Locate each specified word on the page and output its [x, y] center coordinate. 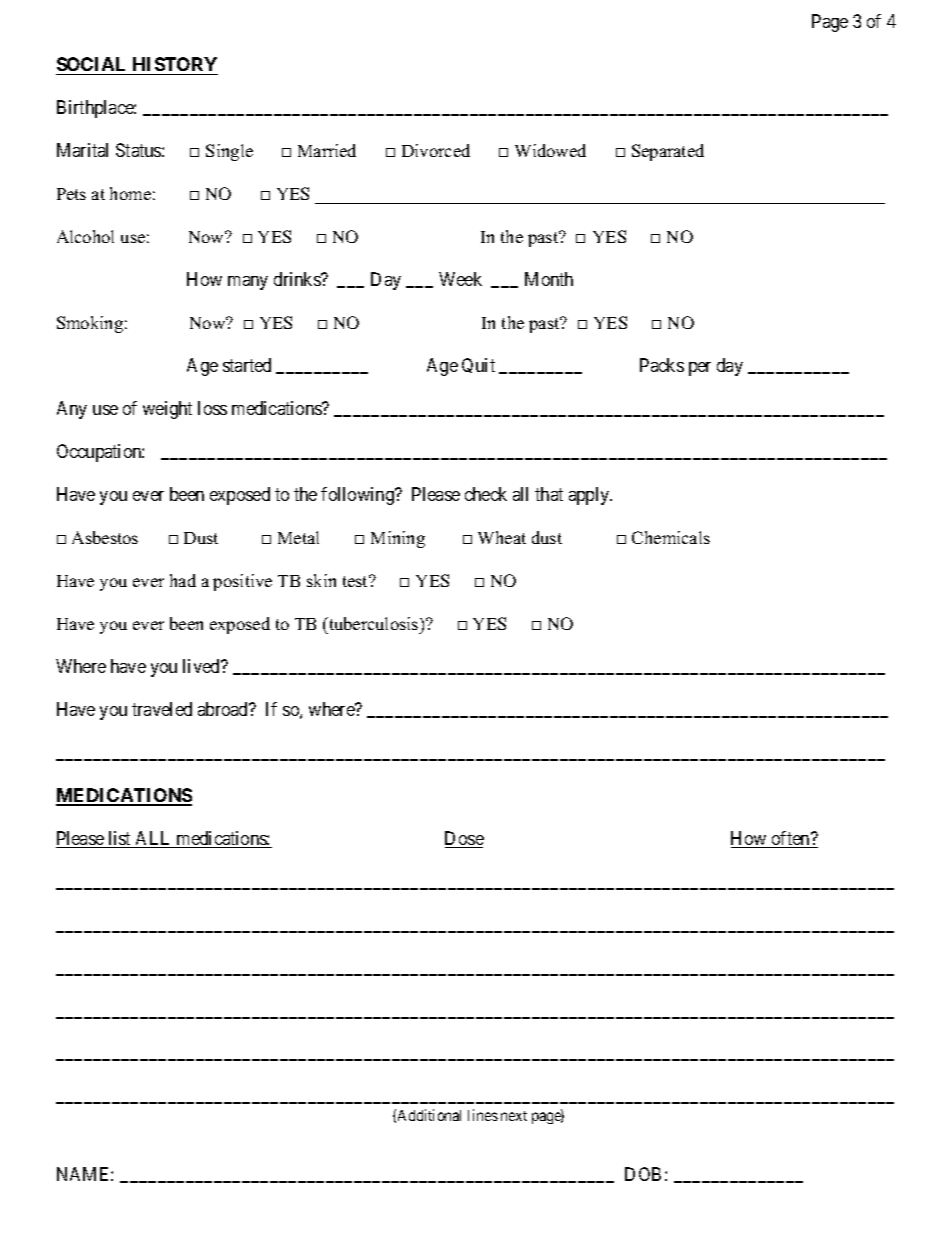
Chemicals [671, 537]
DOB [643, 1174]
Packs [662, 365]
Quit [478, 365]
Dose [464, 839]
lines [483, 1115]
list [120, 839]
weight [167, 410]
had [183, 580]
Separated [668, 152]
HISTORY [175, 64]
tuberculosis [374, 623]
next [514, 1116]
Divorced [436, 150]
